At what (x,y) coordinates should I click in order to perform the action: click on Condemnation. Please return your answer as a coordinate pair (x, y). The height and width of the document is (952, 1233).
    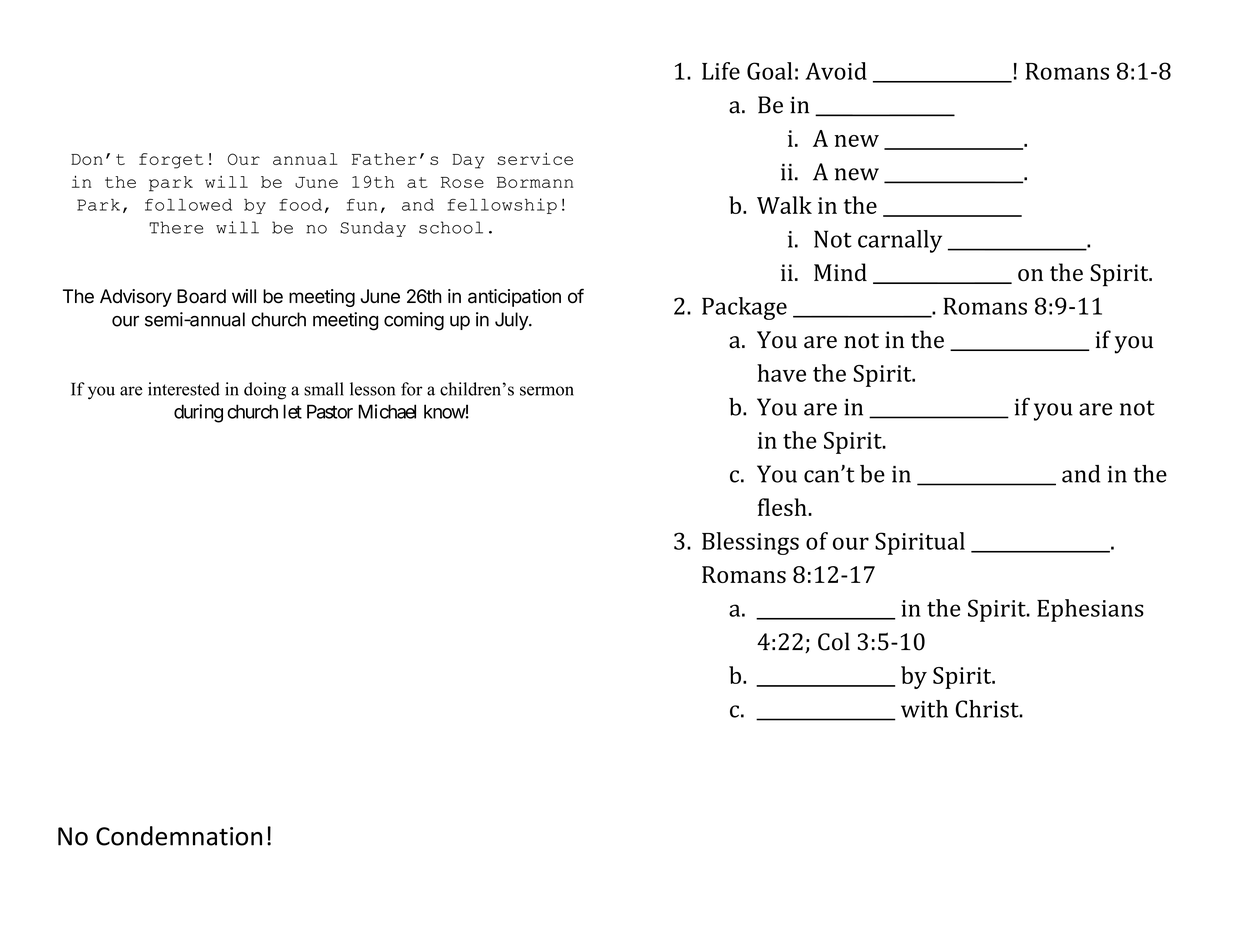
    Looking at the image, I should click on (179, 836).
